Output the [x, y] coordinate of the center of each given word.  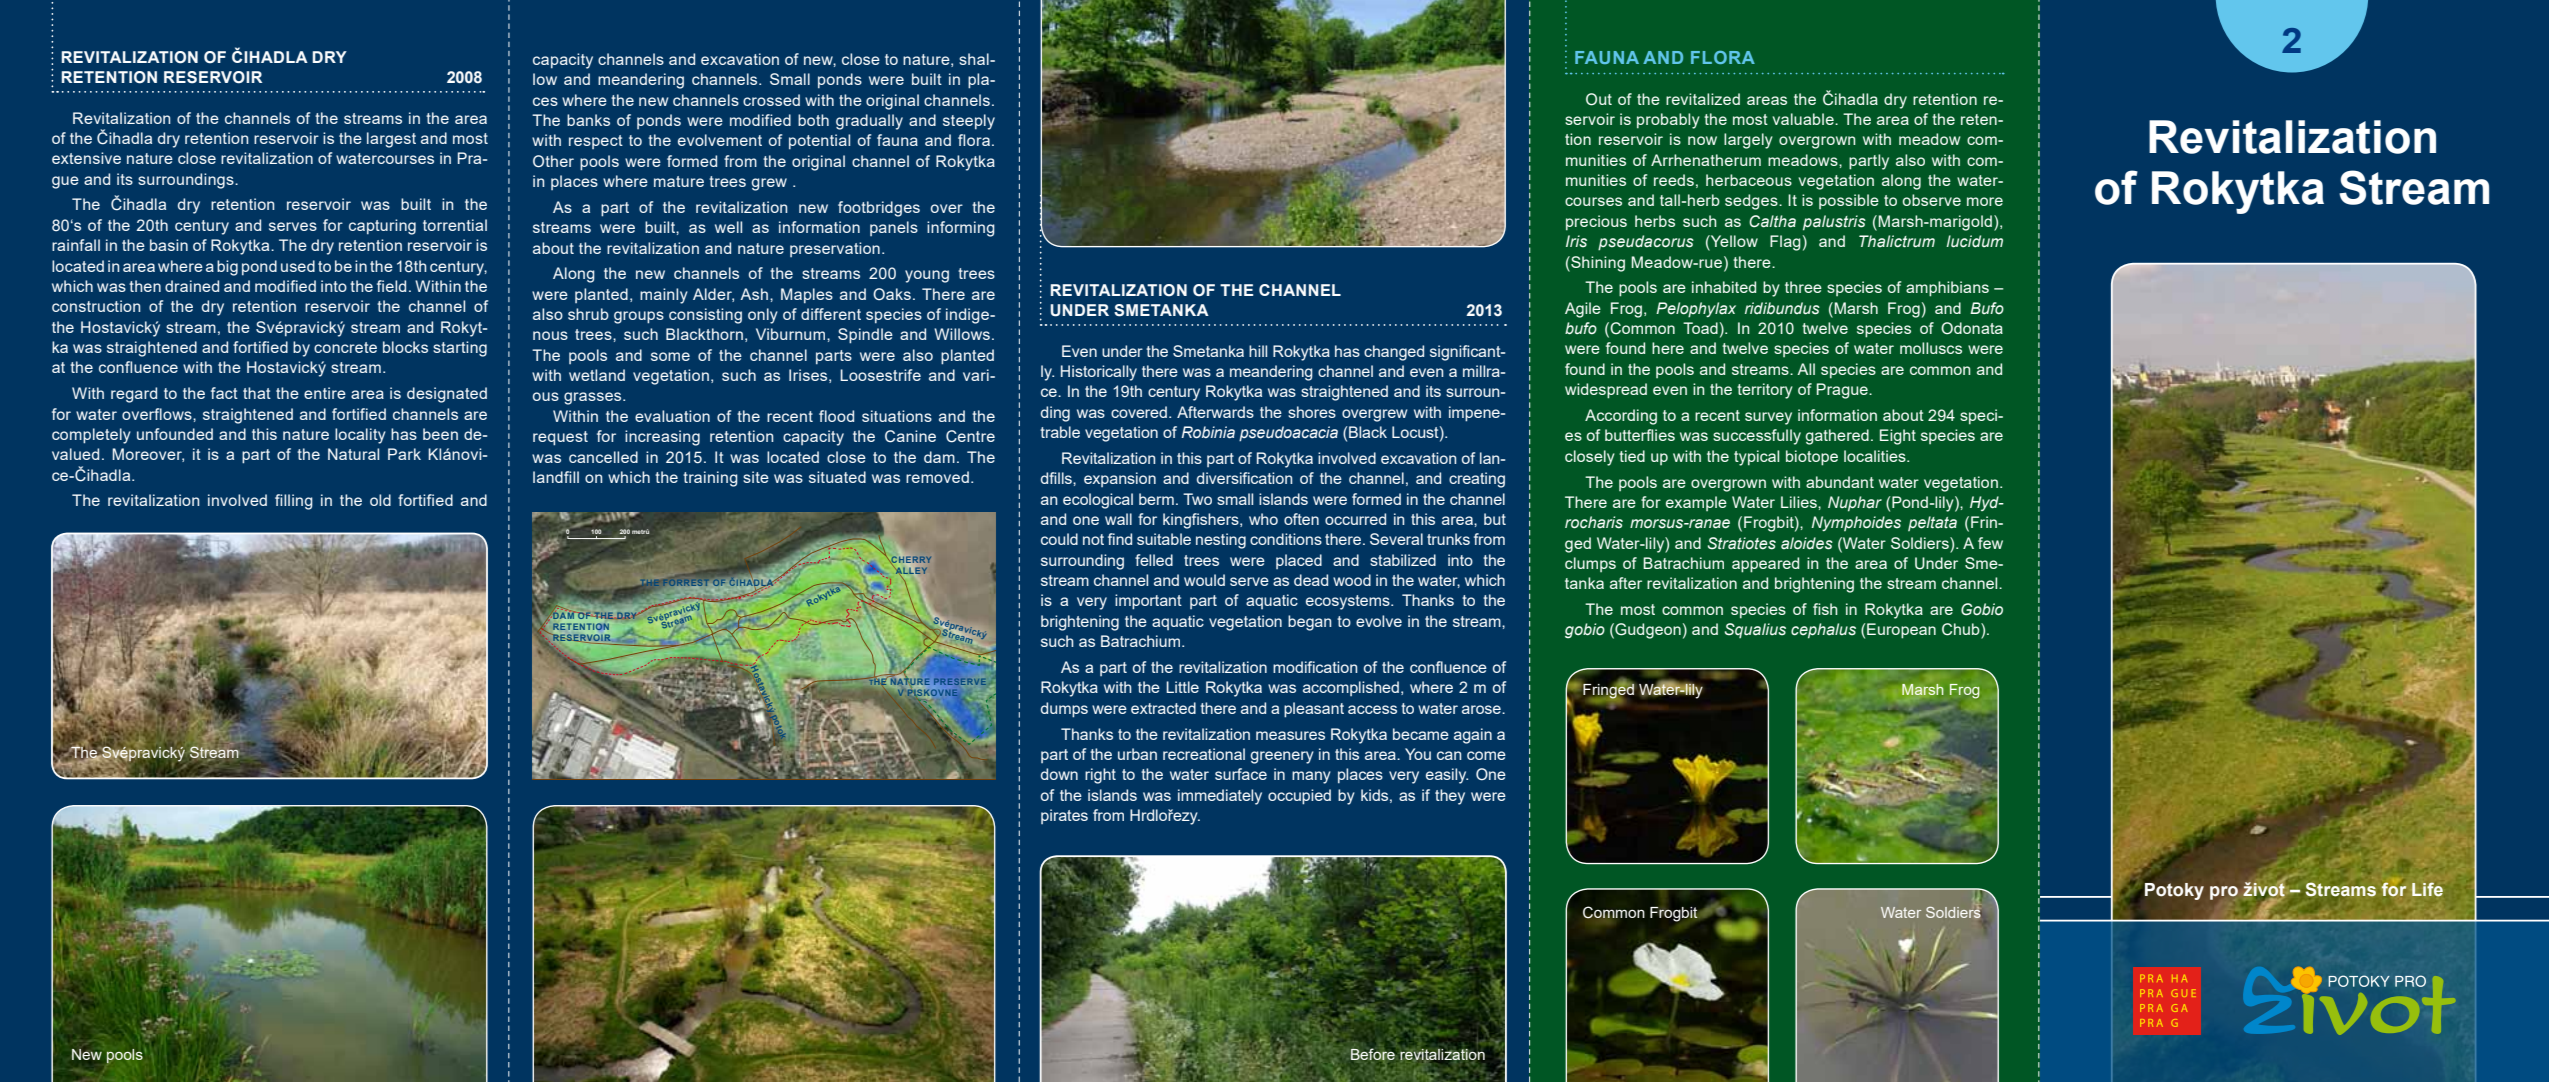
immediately [1220, 797]
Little [1182, 687]
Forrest [685, 582]
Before [1373, 1054]
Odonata [1972, 328]
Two [1197, 499]
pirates [1064, 816]
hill [1258, 351]
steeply [969, 122]
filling [294, 502]
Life [2427, 889]
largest [391, 140]
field [391, 286]
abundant [1840, 482]
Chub [1962, 630]
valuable [1804, 119]
